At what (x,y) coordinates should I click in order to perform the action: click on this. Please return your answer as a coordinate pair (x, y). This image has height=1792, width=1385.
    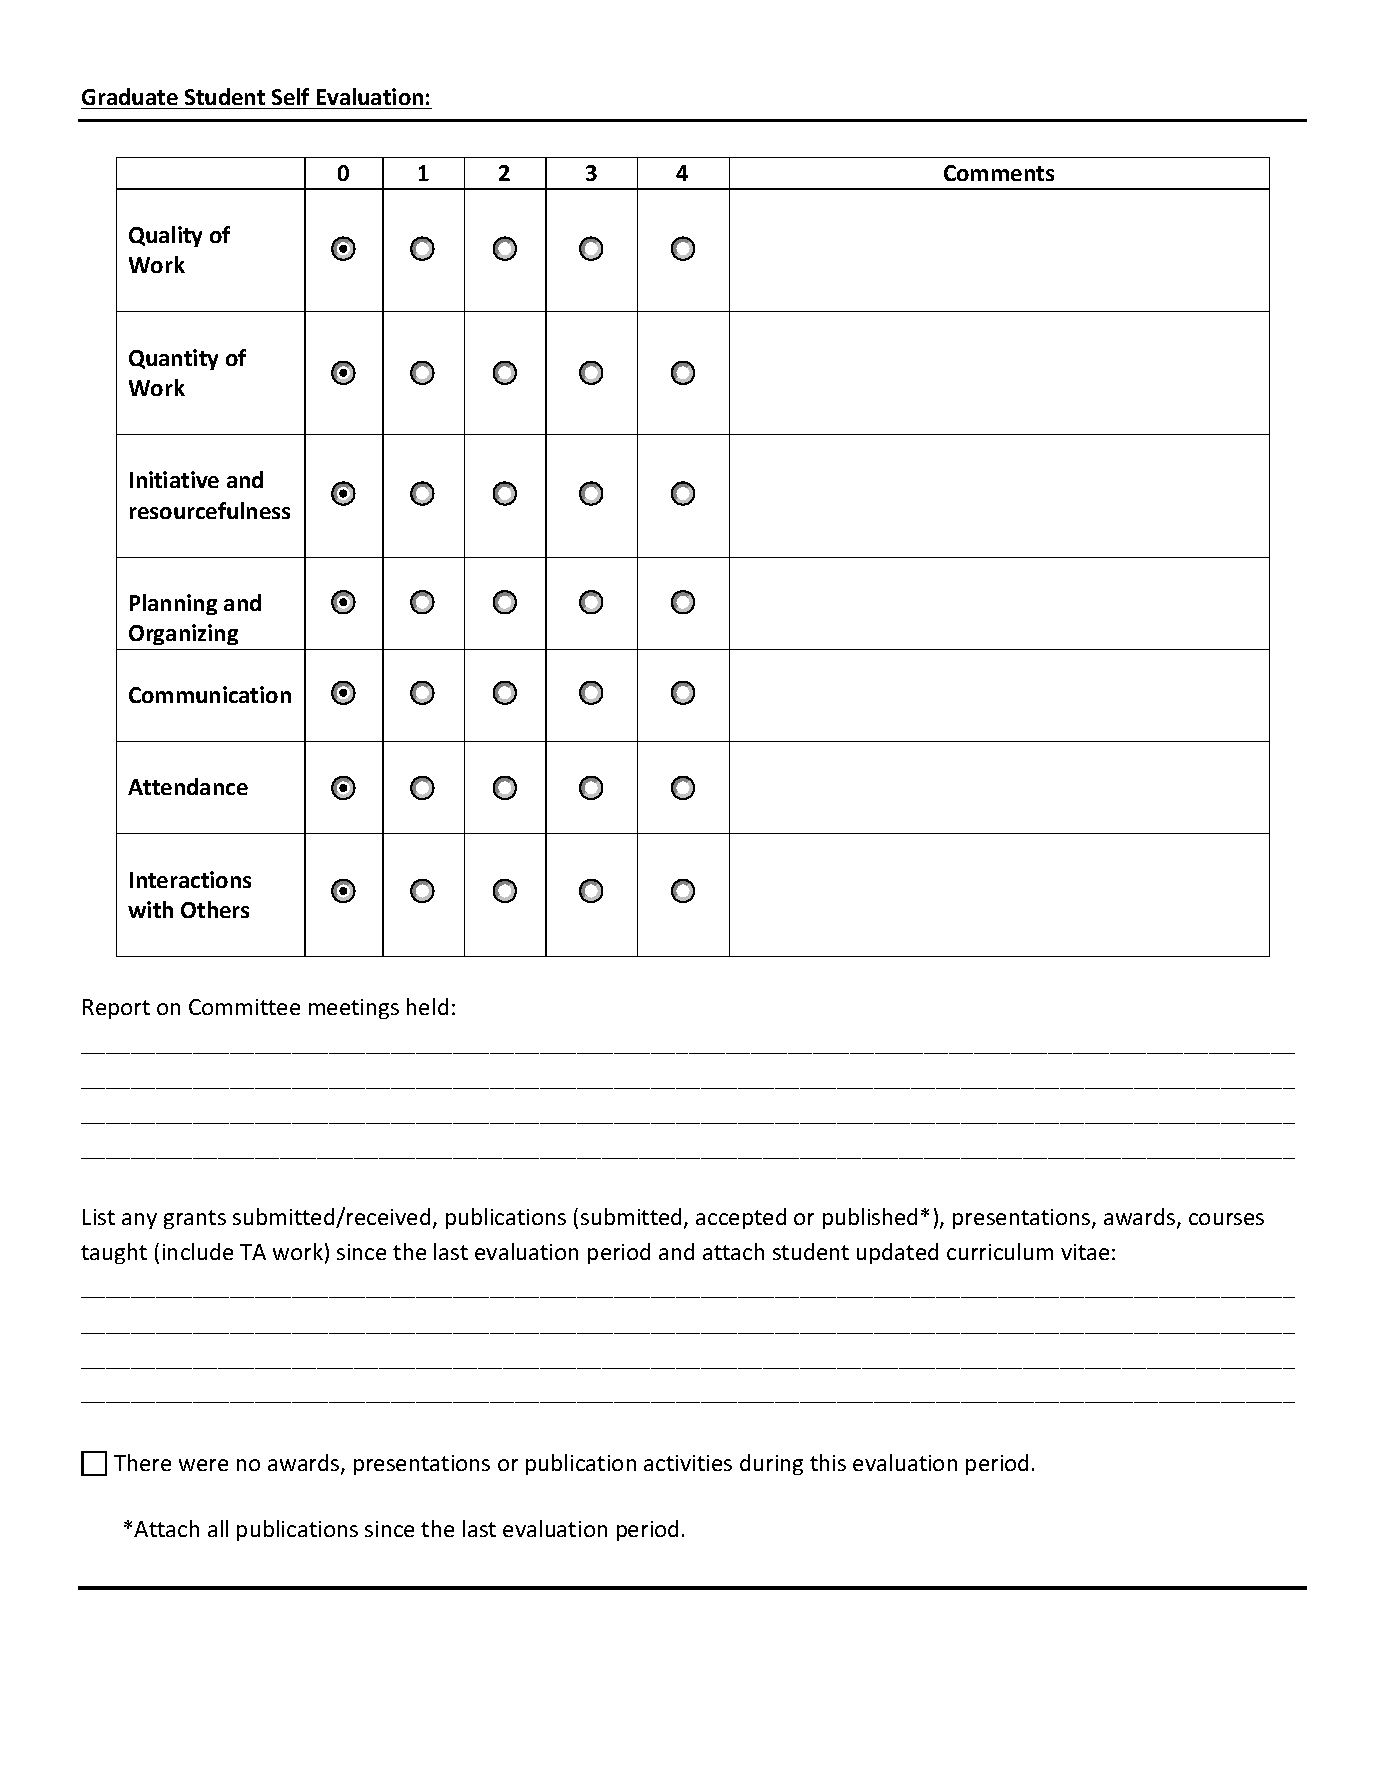
    Looking at the image, I should click on (828, 1462).
